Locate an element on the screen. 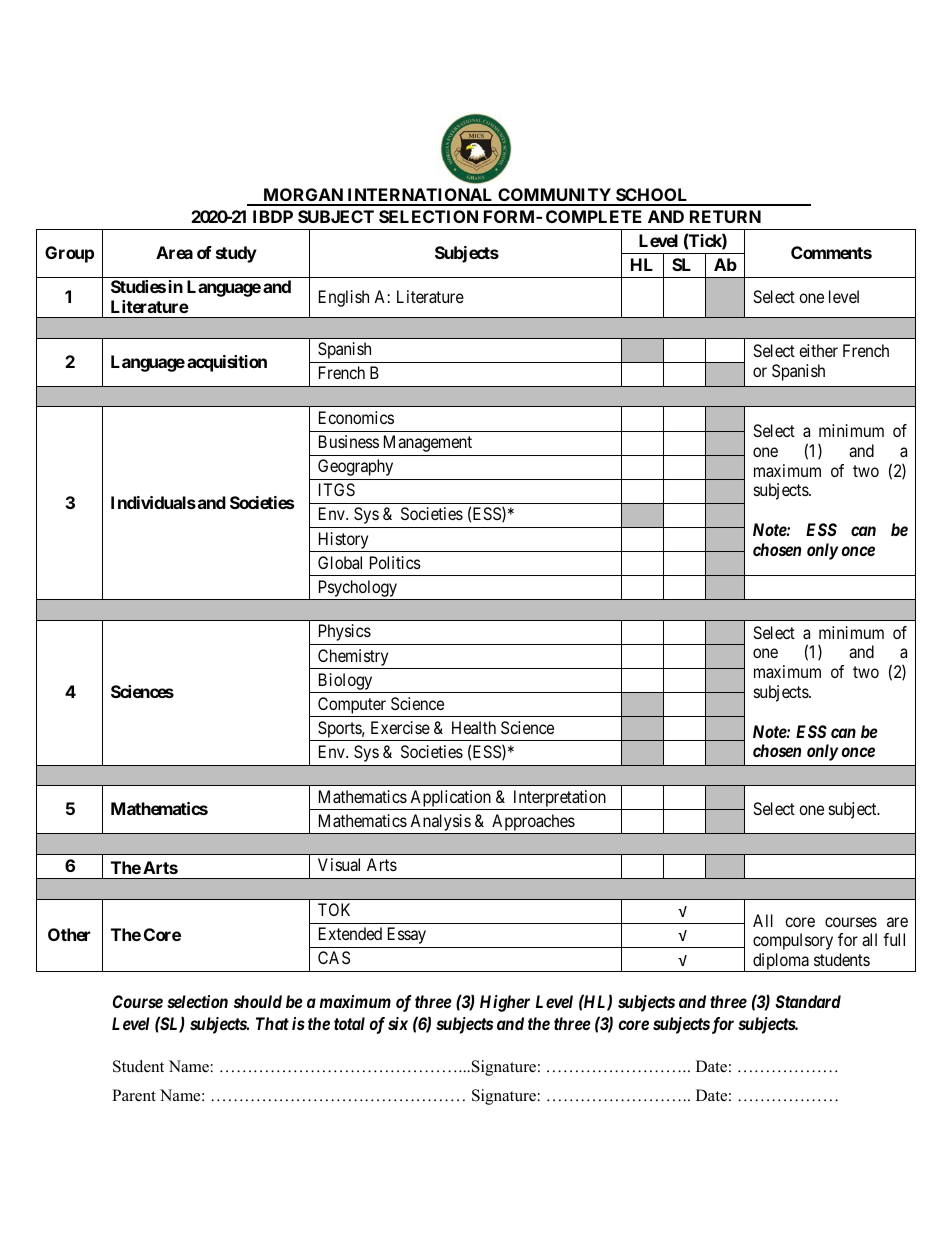 This screenshot has height=1233, width=952. Visual is located at coordinates (339, 864).
